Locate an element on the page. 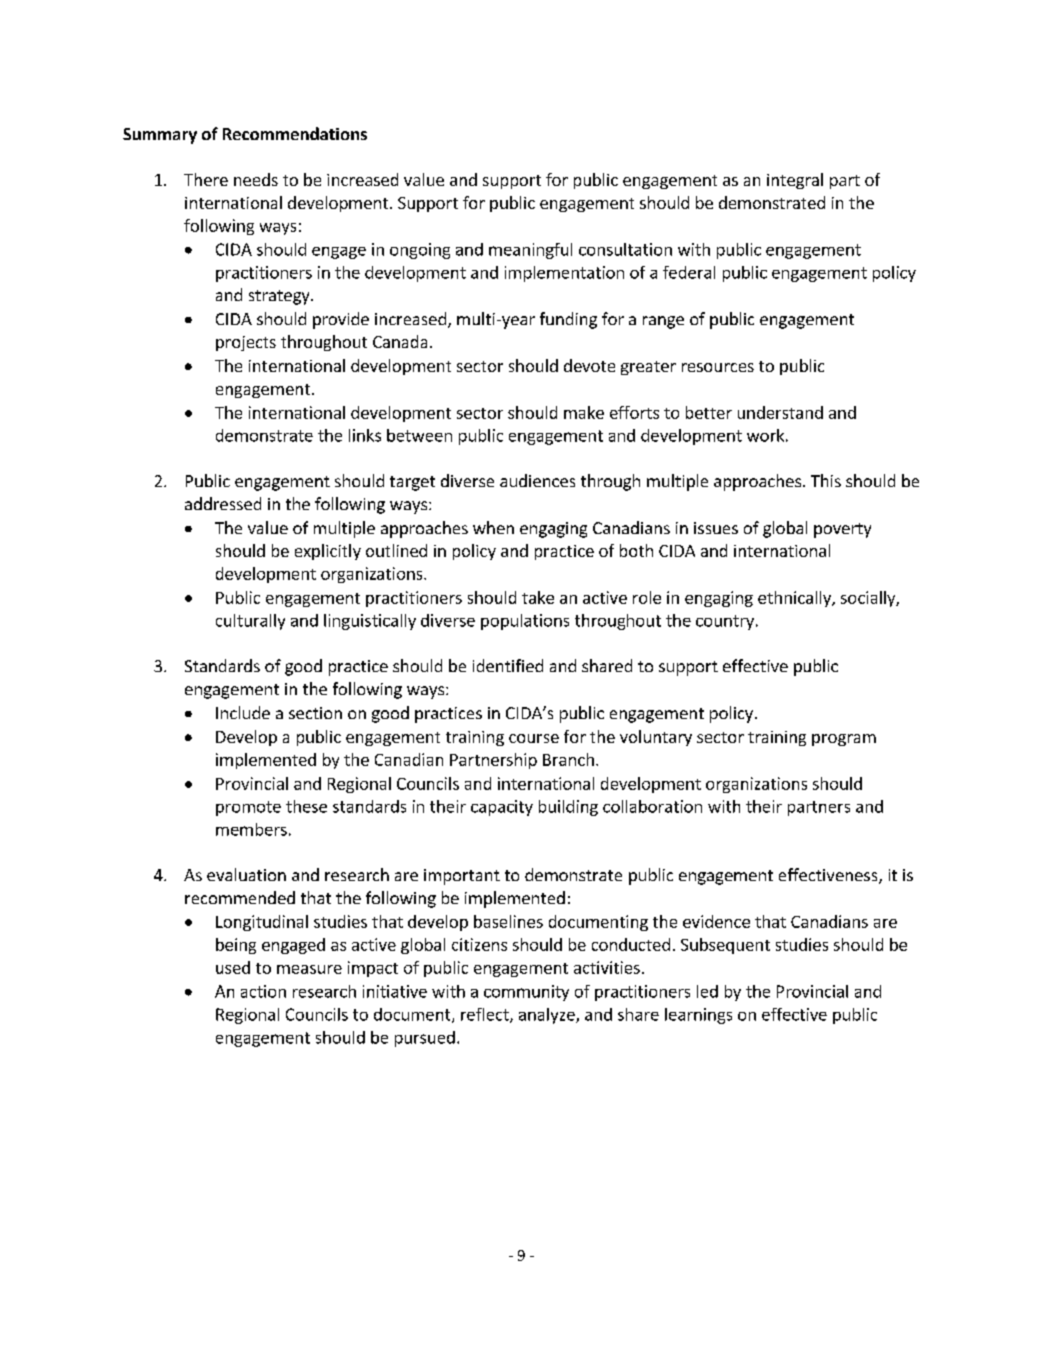 This document has height=1349, width=1043. country is located at coordinates (725, 622).
